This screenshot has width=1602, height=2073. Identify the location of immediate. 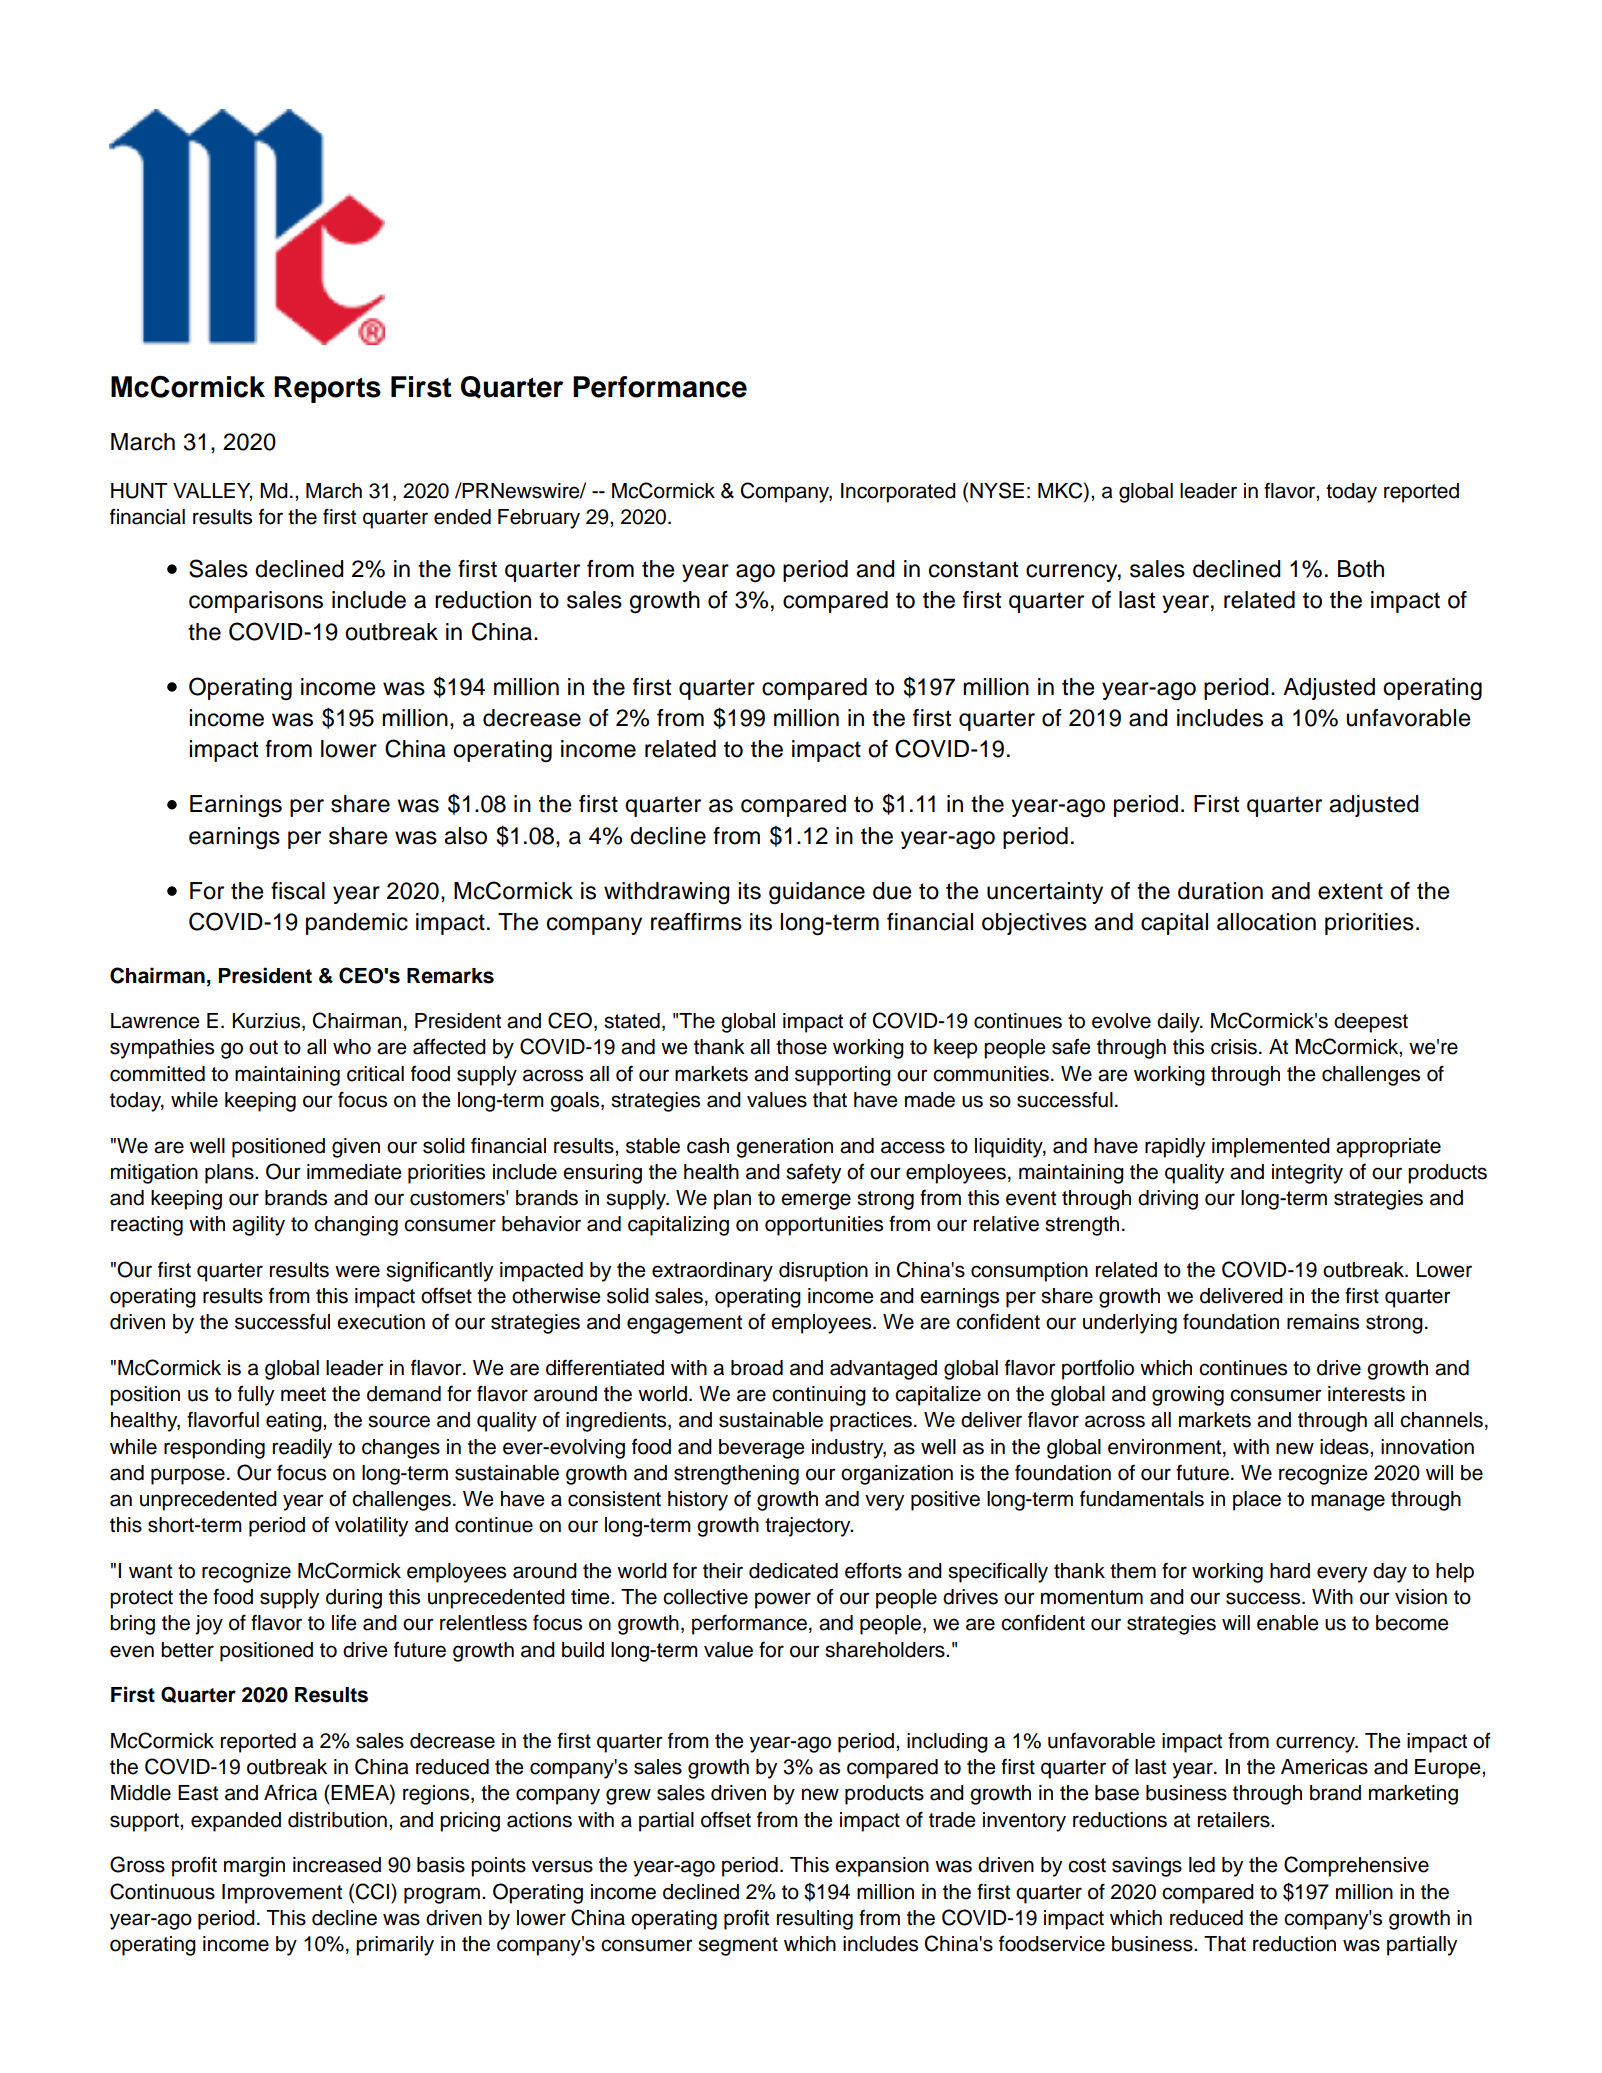
(354, 1172).
